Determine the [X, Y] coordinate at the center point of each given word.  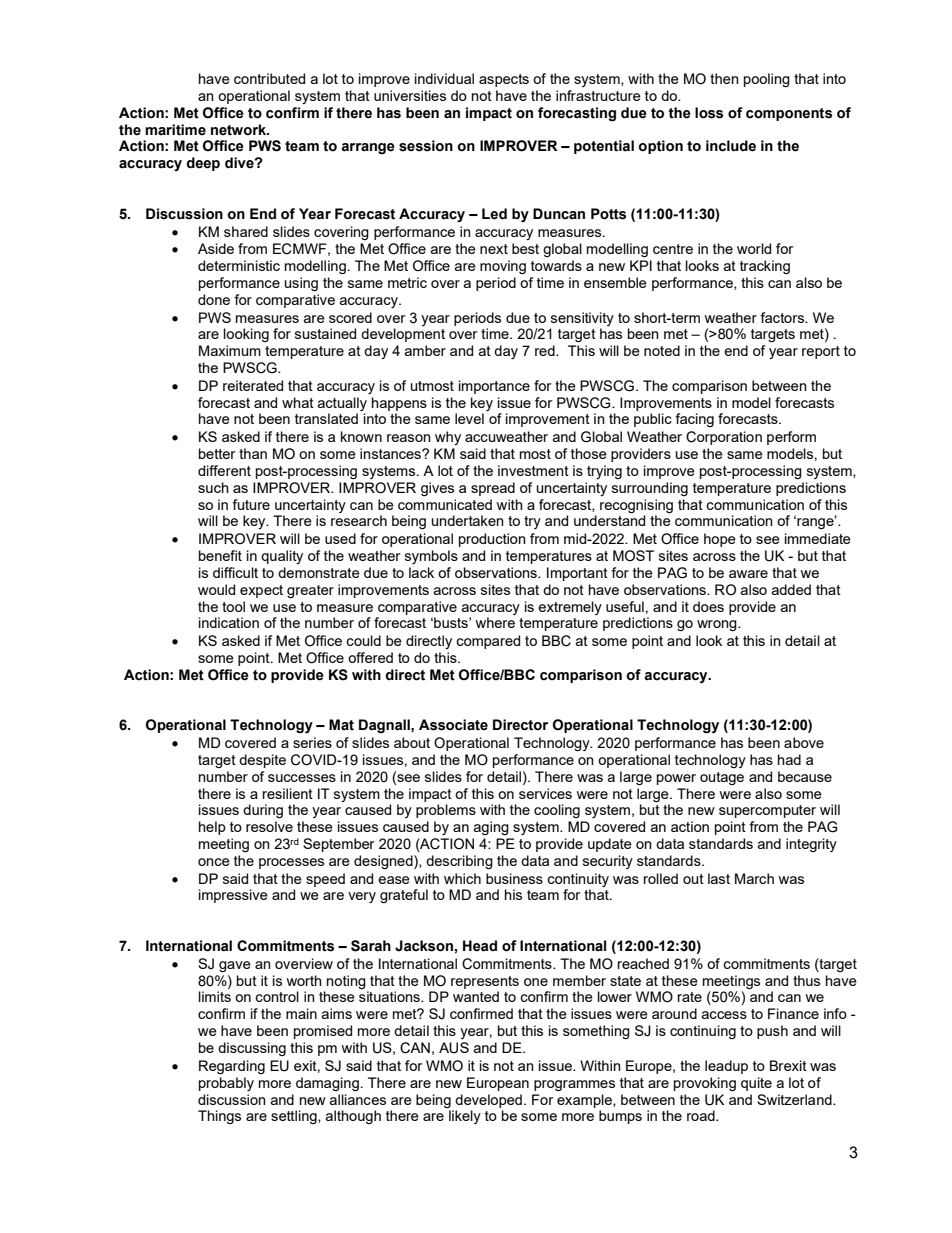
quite [756, 1084]
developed [488, 1101]
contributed [269, 78]
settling [295, 1117]
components [789, 114]
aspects [504, 80]
